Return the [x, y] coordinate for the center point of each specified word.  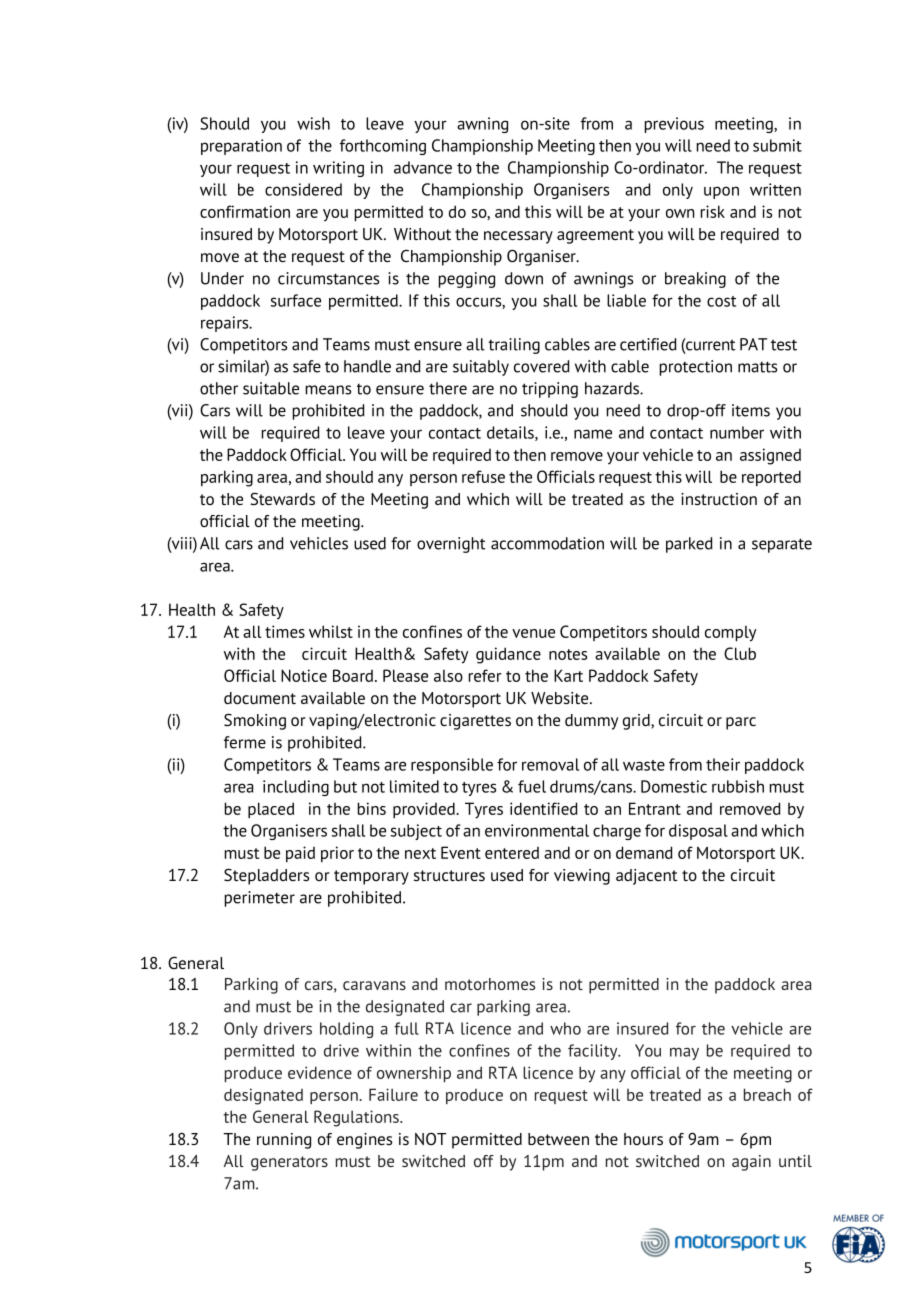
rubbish [738, 786]
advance [423, 167]
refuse [483, 476]
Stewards [282, 499]
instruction [719, 499]
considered [303, 189]
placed [271, 810]
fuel [532, 786]
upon [721, 192]
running [284, 1141]
